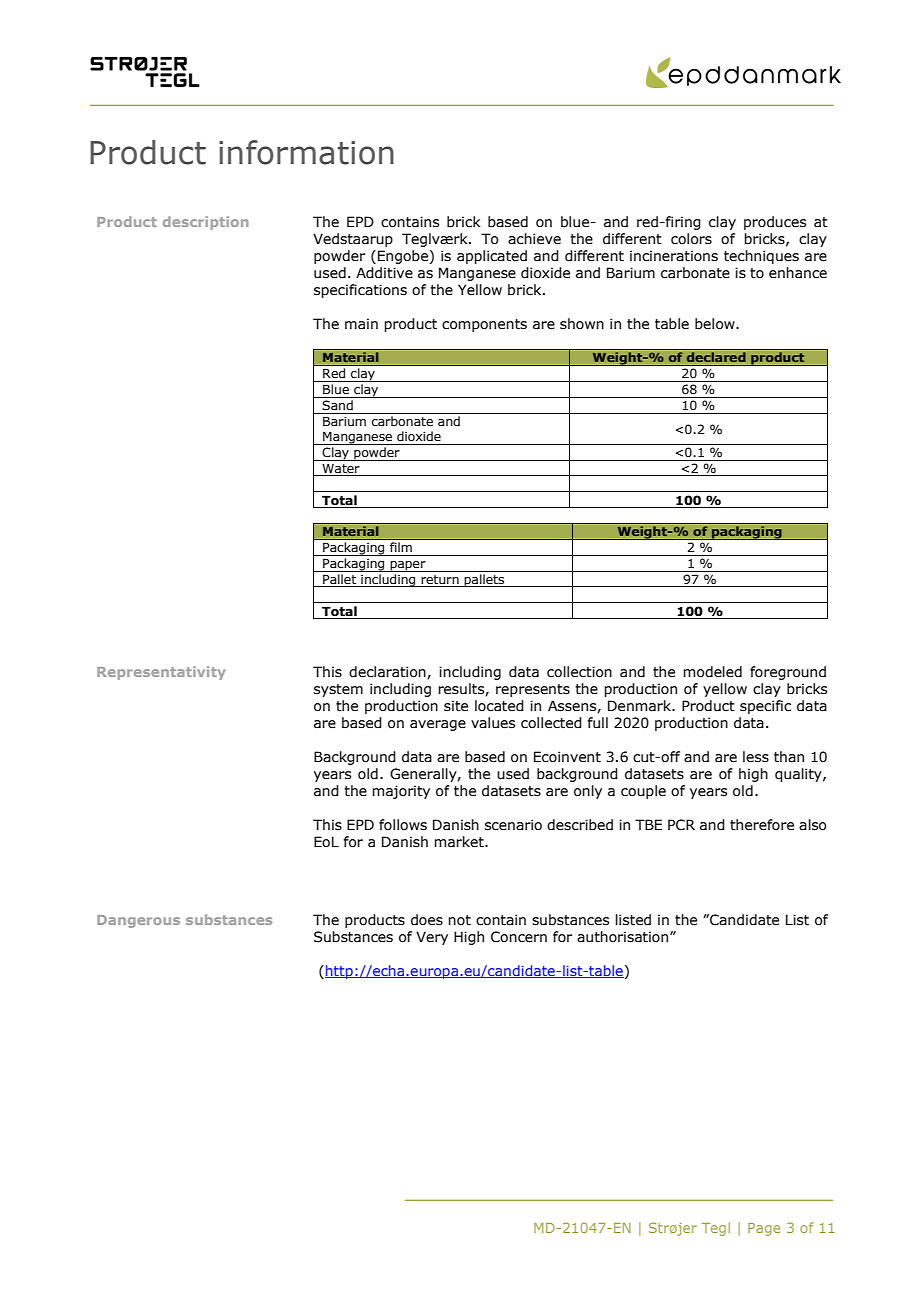 The width and height of the document is (924, 1308). Describe the element at coordinates (484, 325) in the document. I see `components` at that location.
